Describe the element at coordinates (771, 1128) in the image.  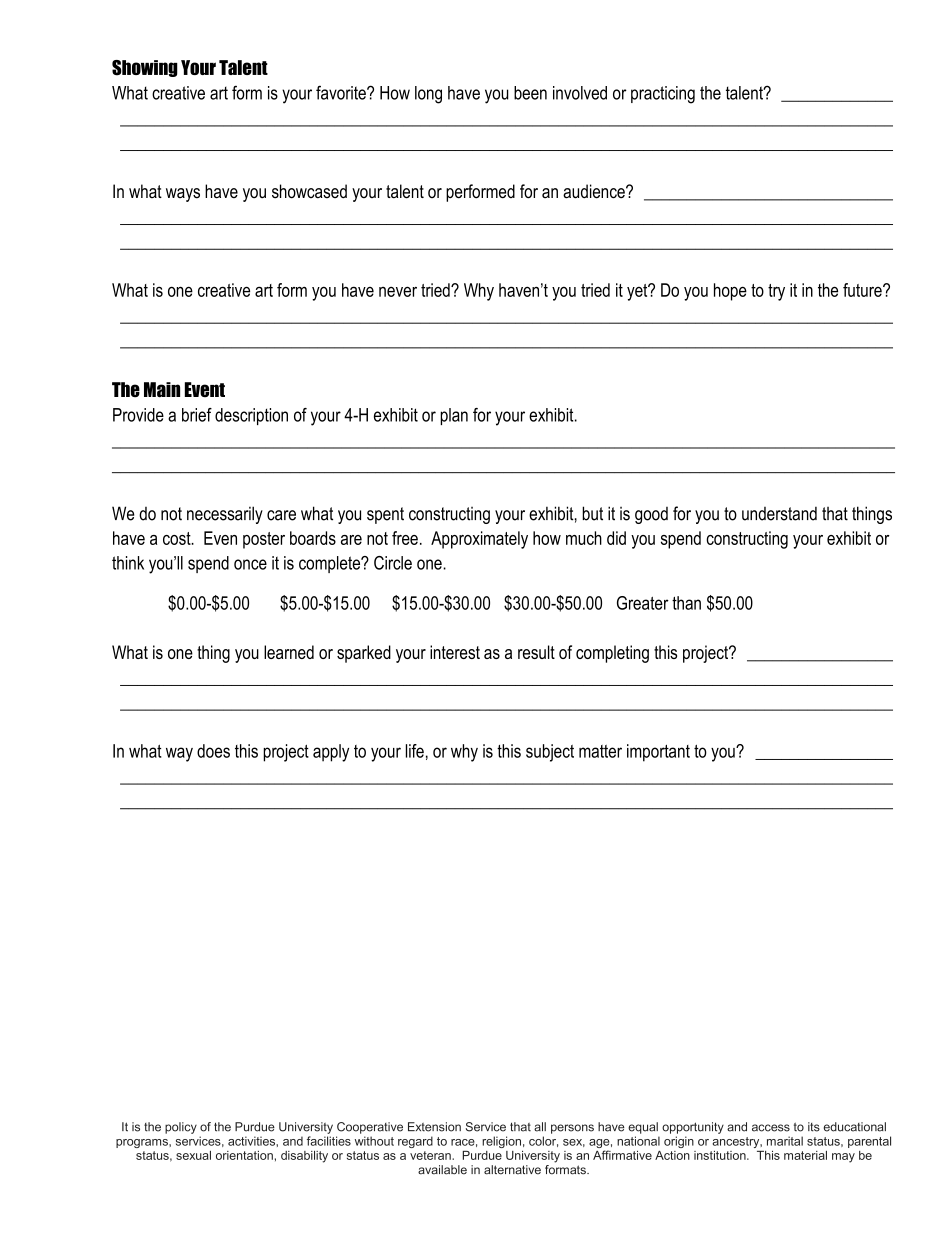
I see `access` at that location.
